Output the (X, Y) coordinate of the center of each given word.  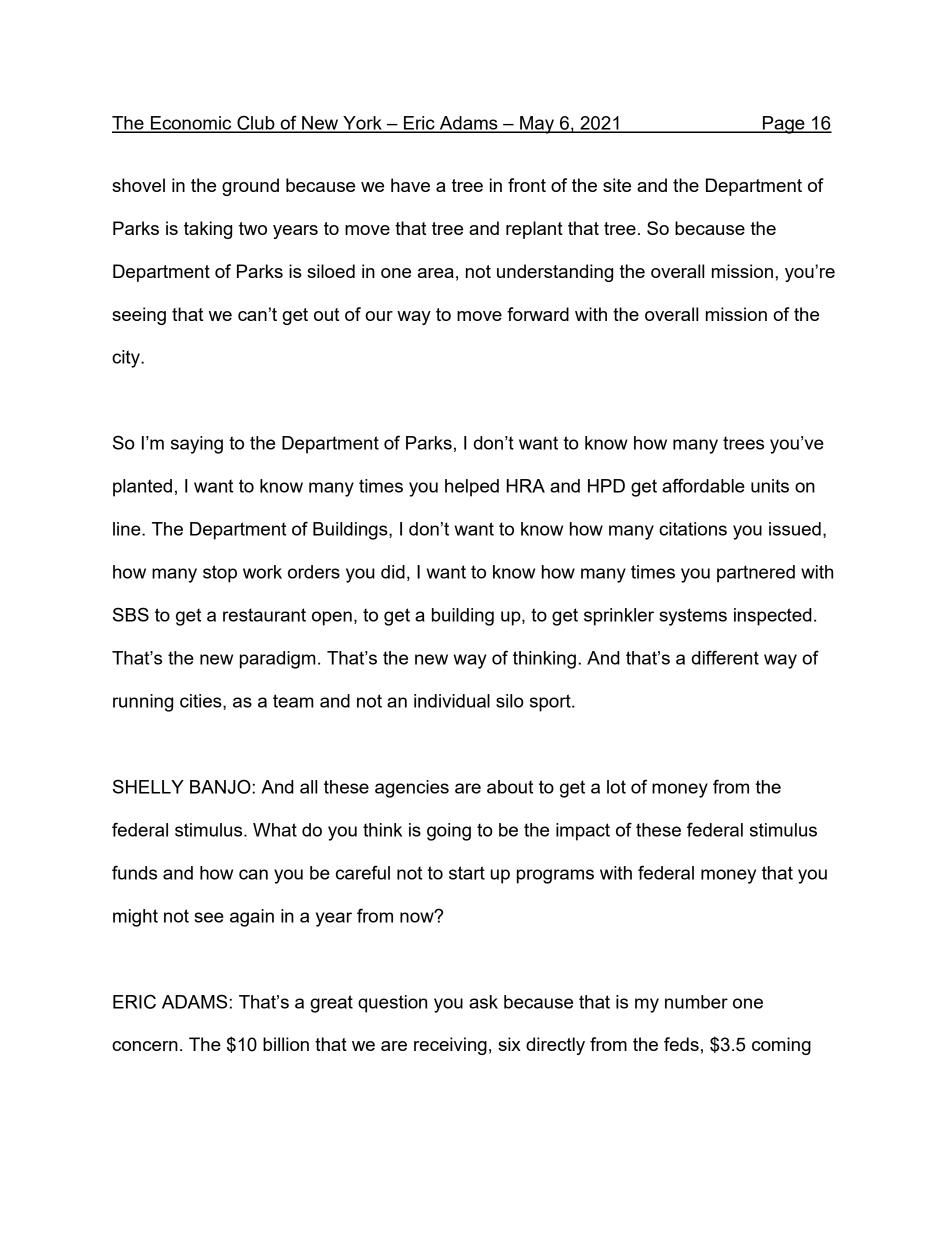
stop (220, 574)
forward (538, 314)
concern (145, 1046)
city (127, 359)
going (449, 832)
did (393, 572)
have (410, 185)
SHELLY (148, 786)
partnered (756, 574)
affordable (703, 485)
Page (784, 125)
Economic (191, 124)
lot (616, 787)
